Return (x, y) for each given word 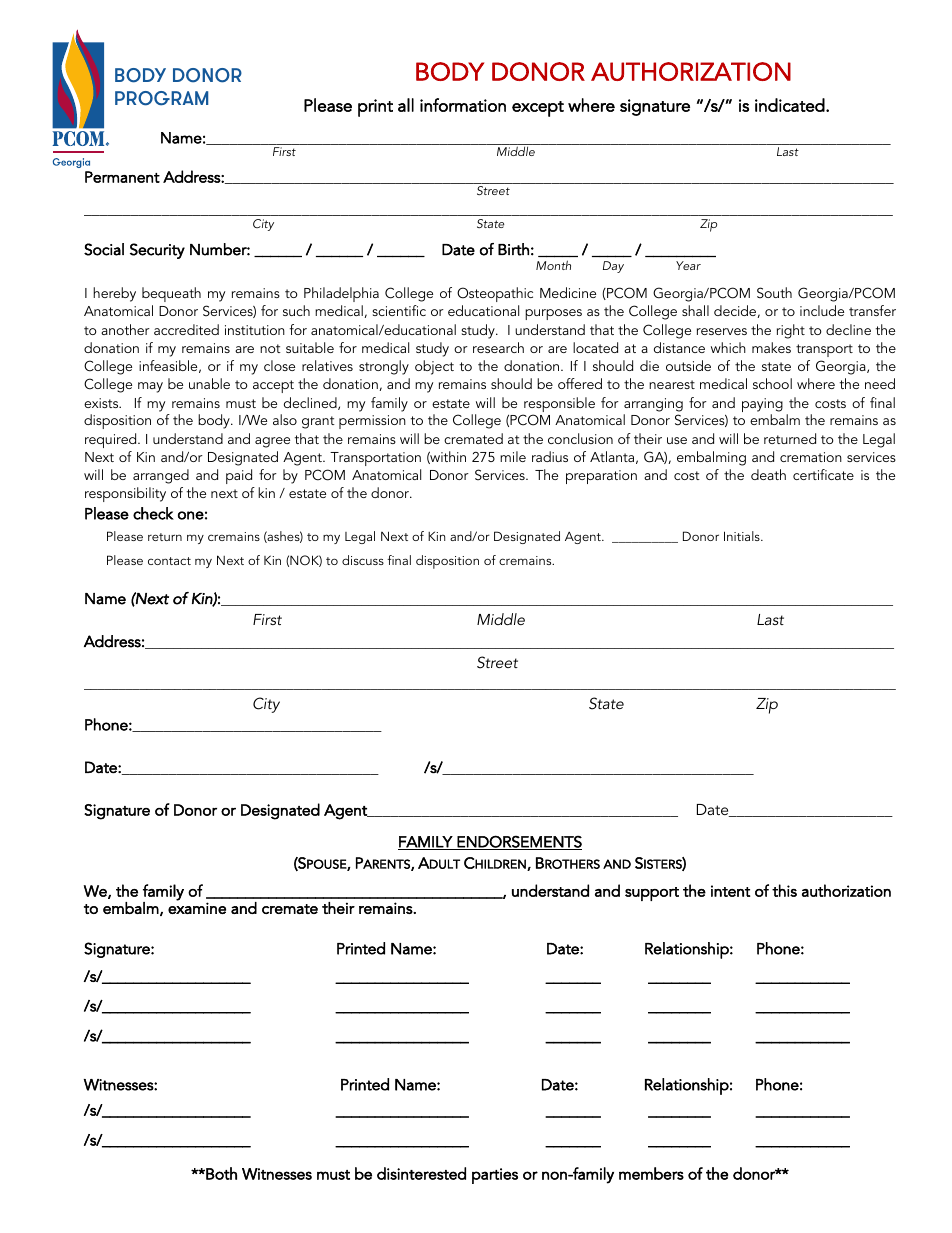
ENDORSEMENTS (518, 842)
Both (220, 1173)
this (784, 890)
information (463, 105)
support (652, 894)
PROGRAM (161, 98)
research (498, 347)
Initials (743, 536)
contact (169, 561)
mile (513, 456)
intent (730, 891)
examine (197, 907)
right (791, 331)
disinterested (421, 1173)
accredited (186, 329)
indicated (791, 105)
